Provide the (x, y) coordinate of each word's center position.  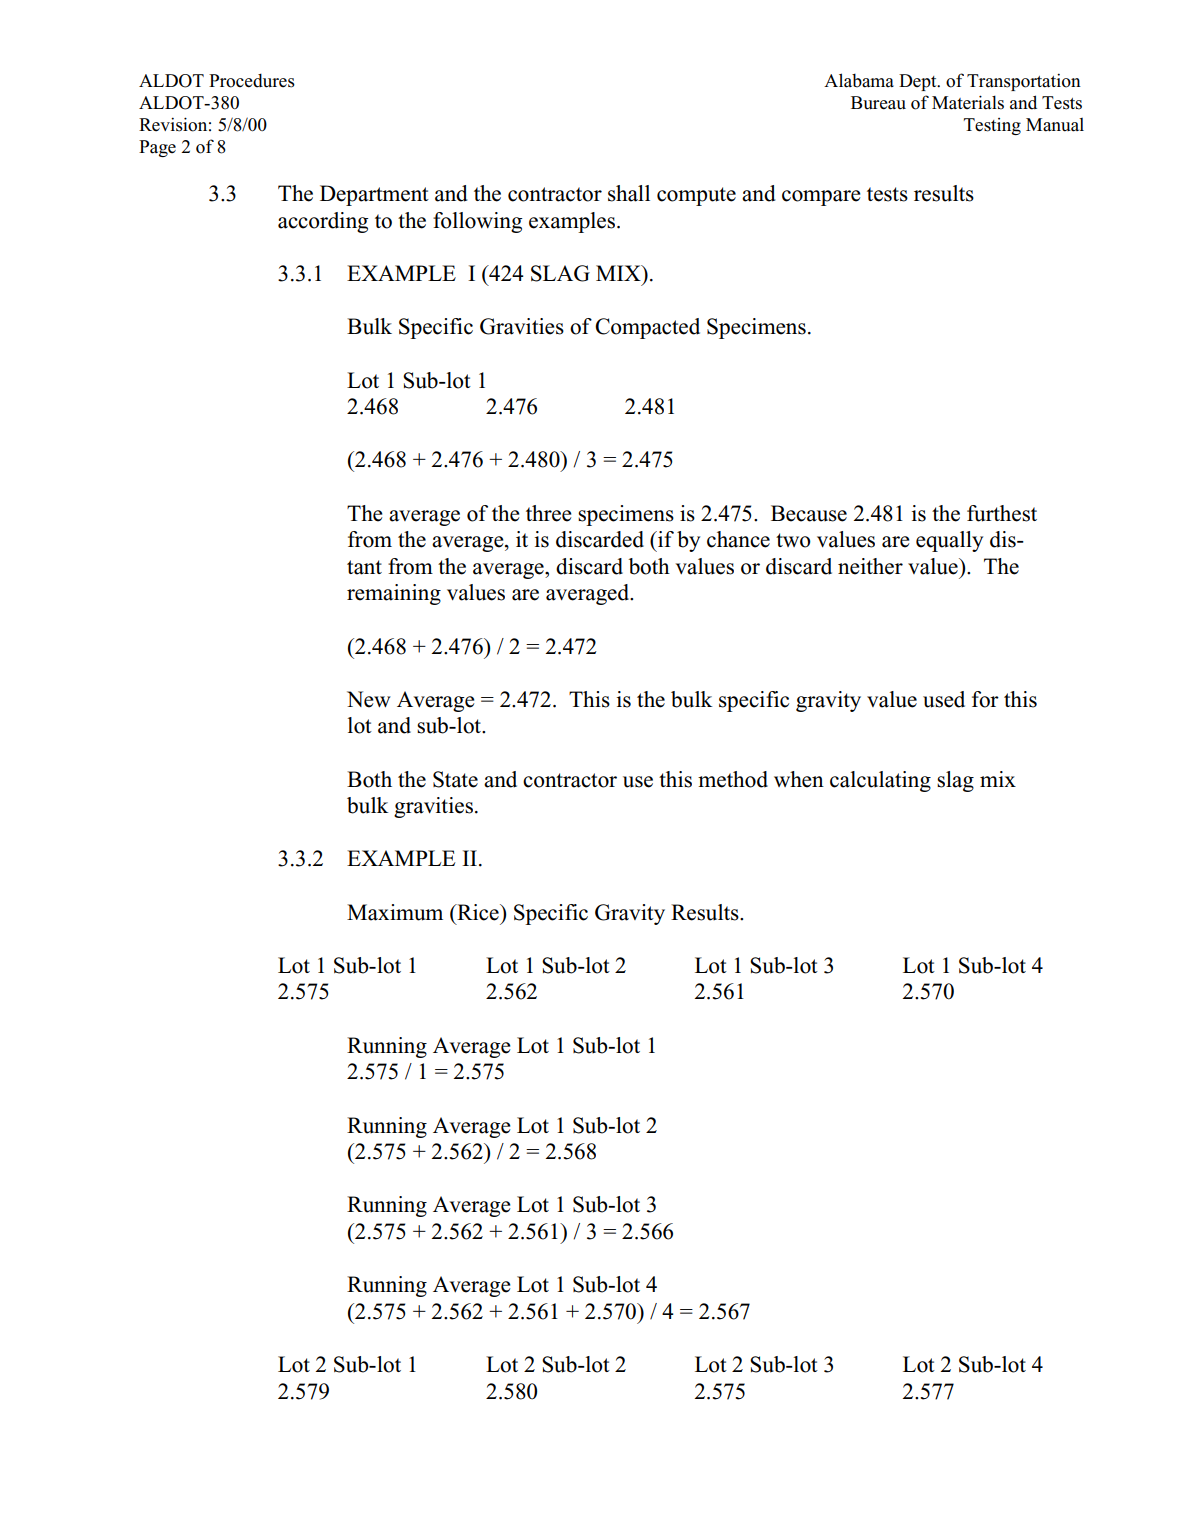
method (733, 779)
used (944, 699)
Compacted (647, 328)
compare (821, 198)
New (369, 699)
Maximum (395, 912)
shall (629, 193)
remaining (394, 594)
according (323, 222)
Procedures (252, 80)
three (549, 513)
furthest (1002, 513)
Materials (968, 102)
